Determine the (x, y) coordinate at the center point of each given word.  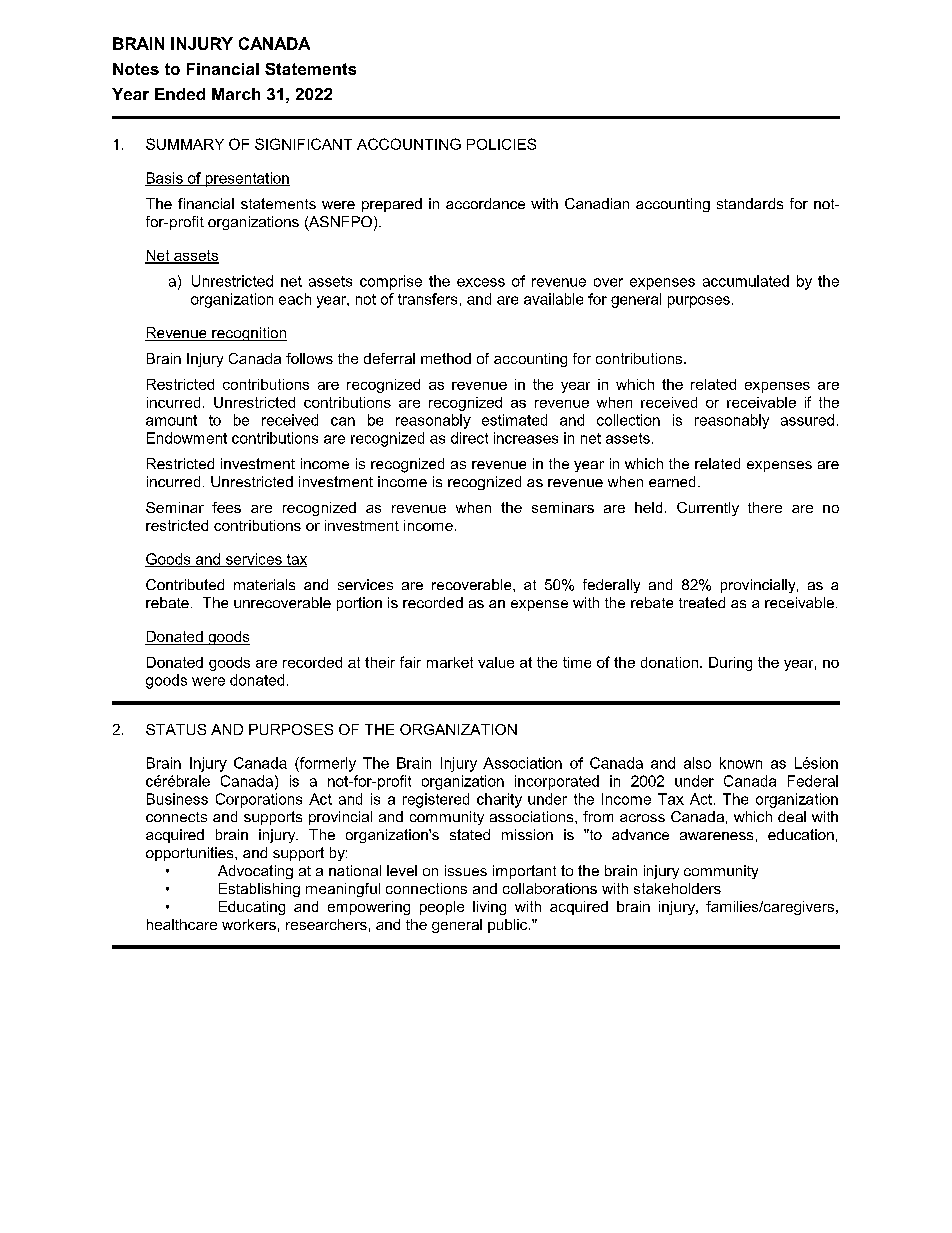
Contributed (185, 584)
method (446, 358)
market (450, 662)
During (730, 664)
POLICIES (501, 144)
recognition (248, 334)
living (489, 908)
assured (807, 420)
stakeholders (677, 888)
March (236, 94)
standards (750, 203)
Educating (252, 908)
